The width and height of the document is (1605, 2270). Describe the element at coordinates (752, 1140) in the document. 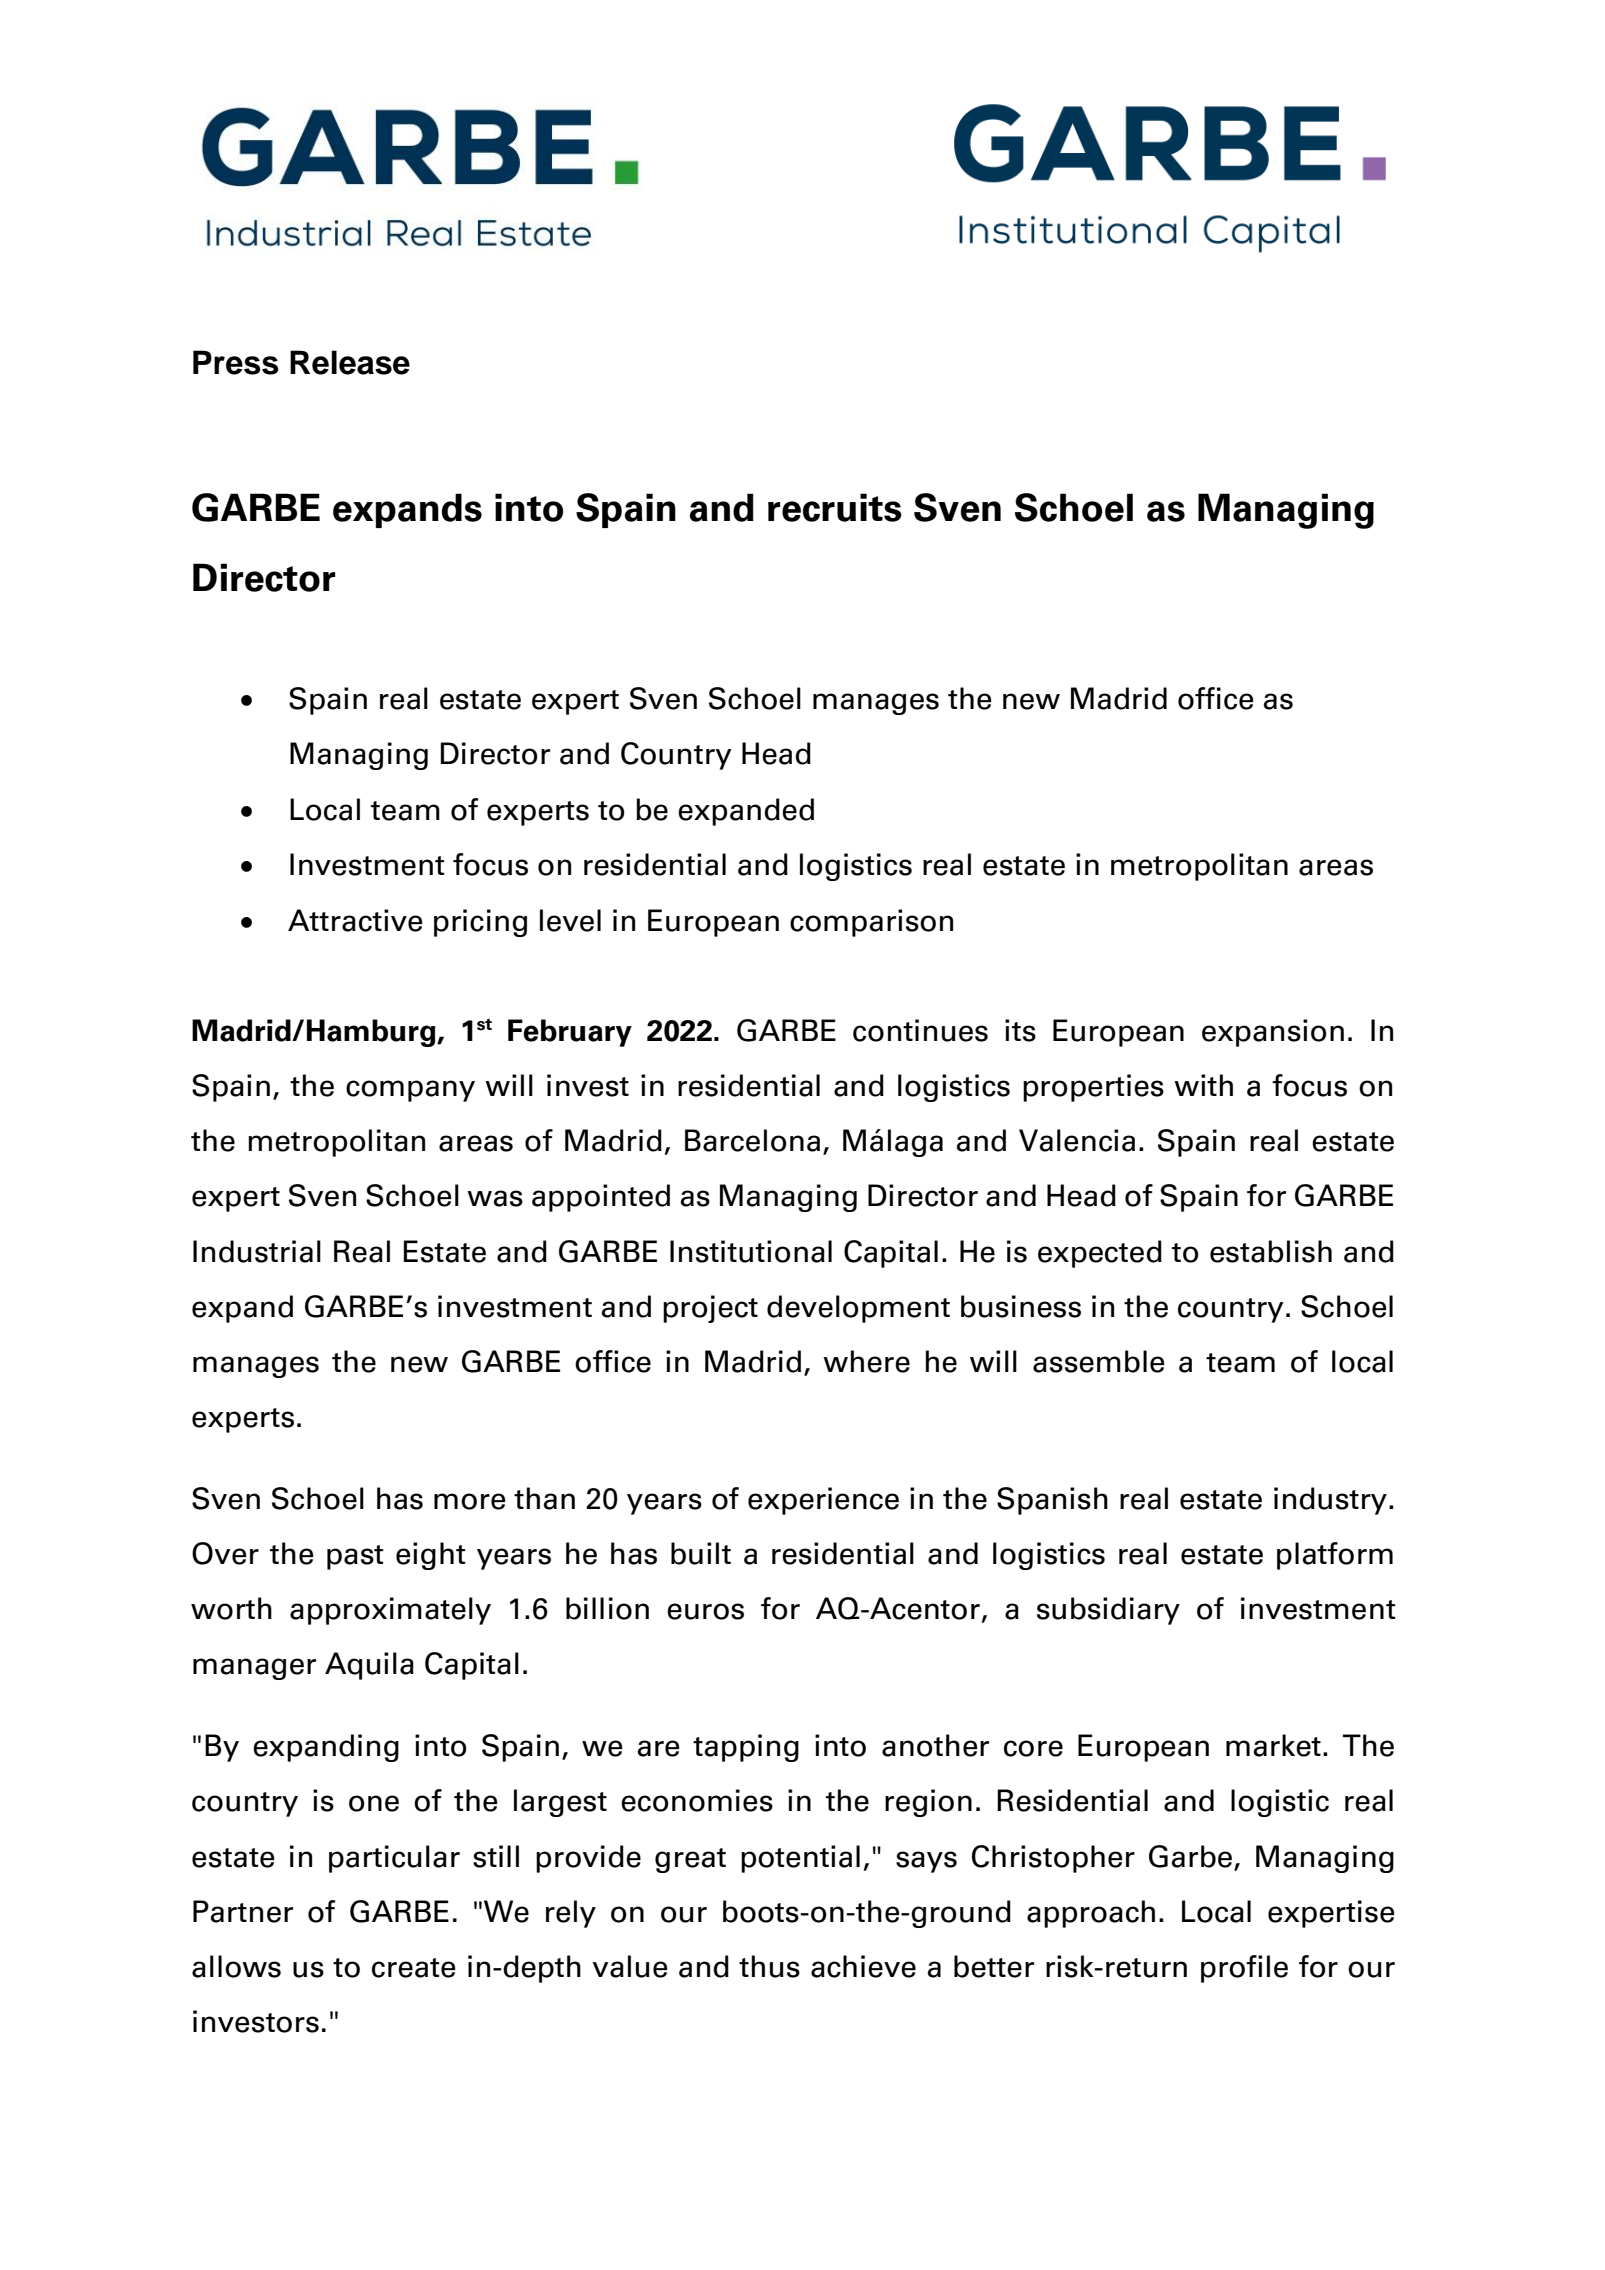

I see `Barcelona` at that location.
